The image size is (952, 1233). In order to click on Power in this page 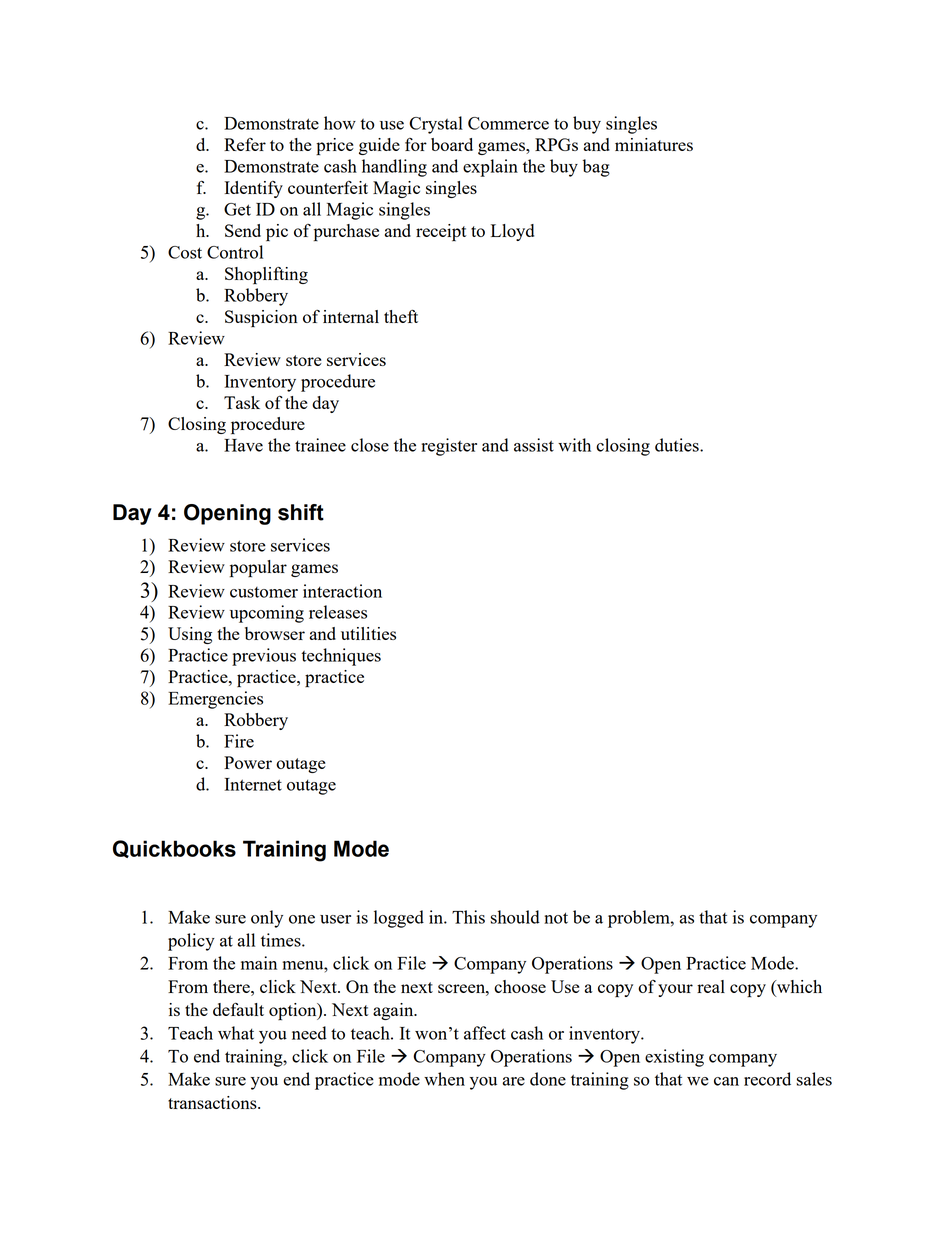, I will do `click(248, 762)`.
